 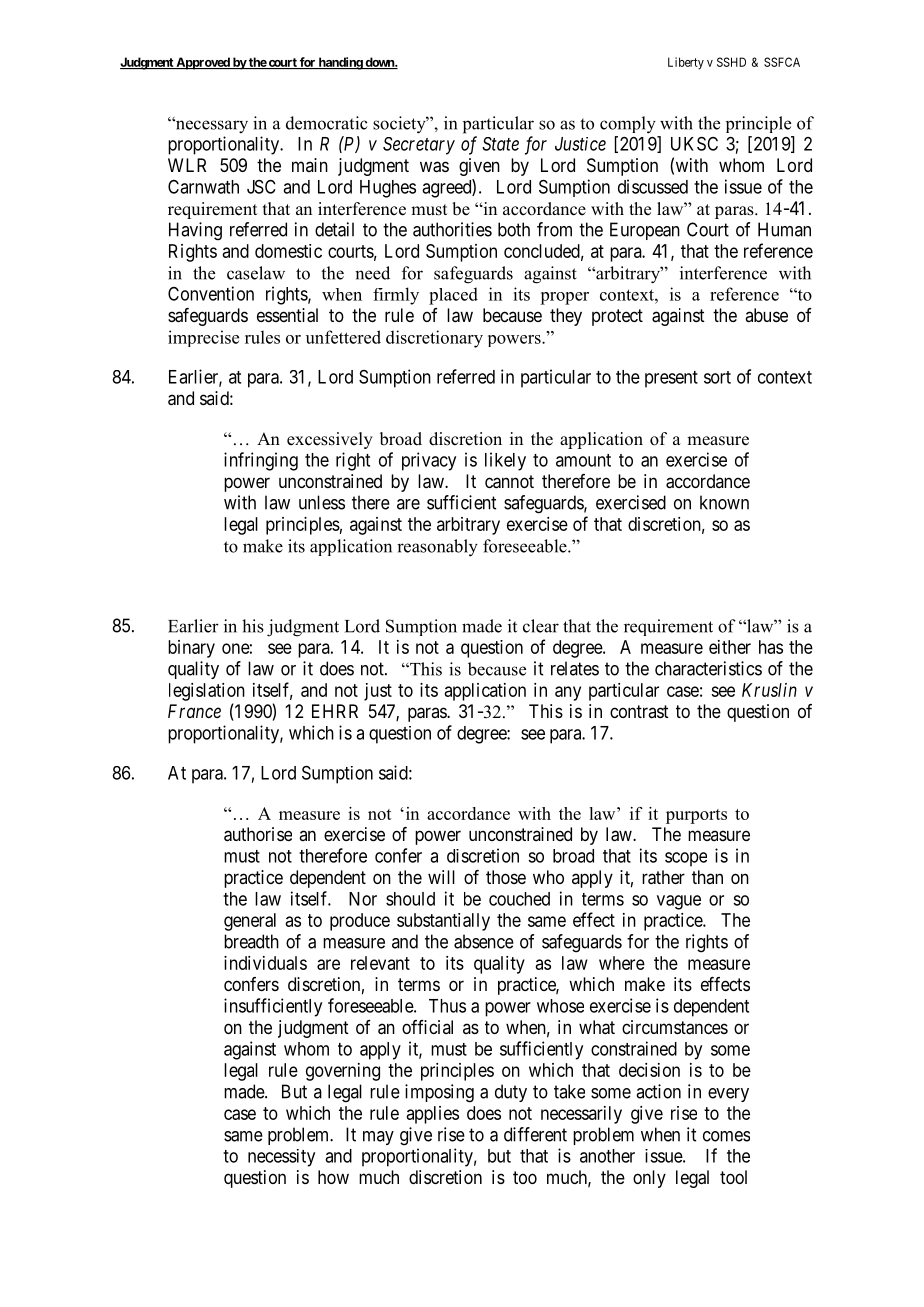 What do you see at coordinates (281, 1158) in the screenshot?
I see `necessity` at bounding box center [281, 1158].
